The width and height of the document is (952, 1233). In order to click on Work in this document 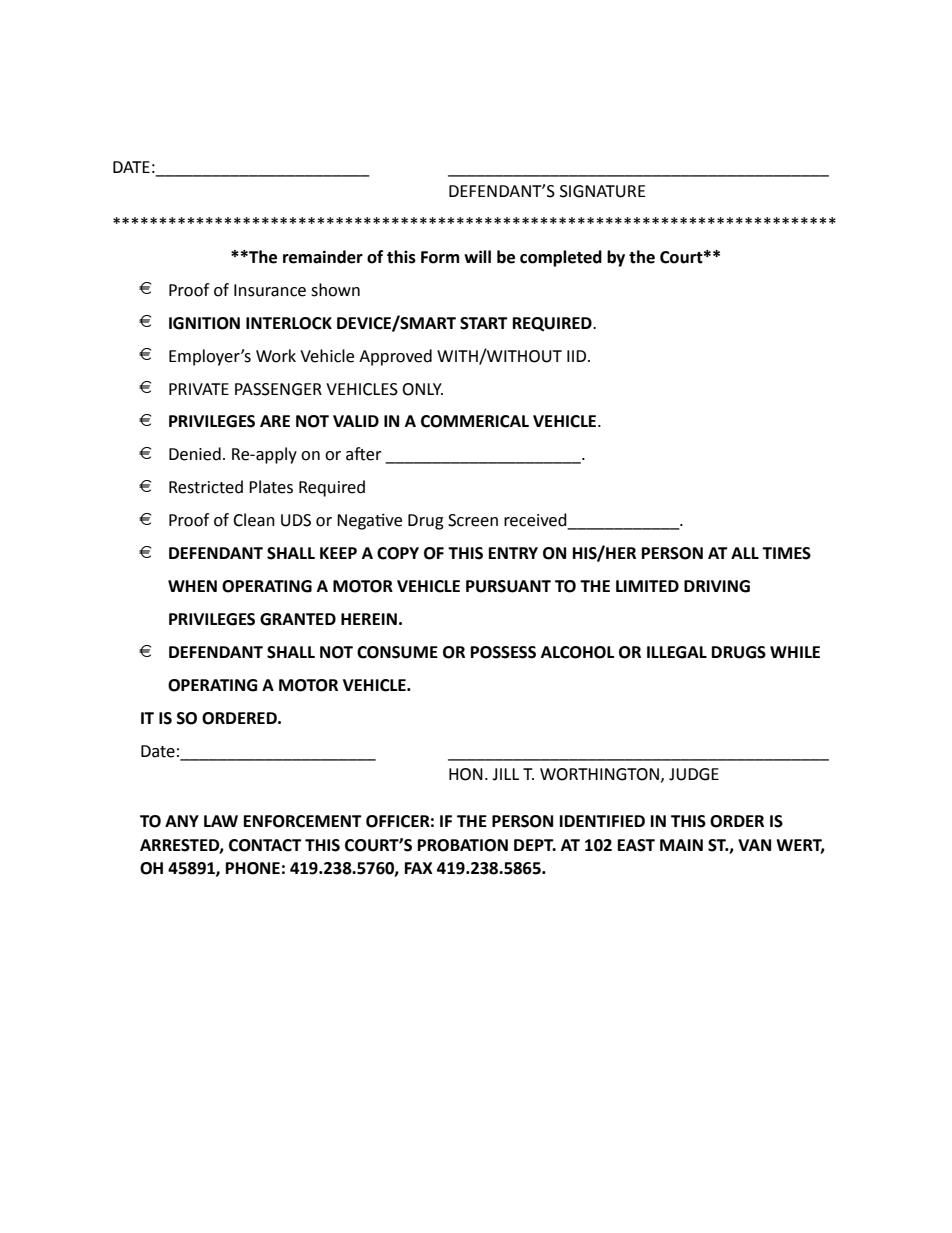, I will do `click(276, 356)`.
